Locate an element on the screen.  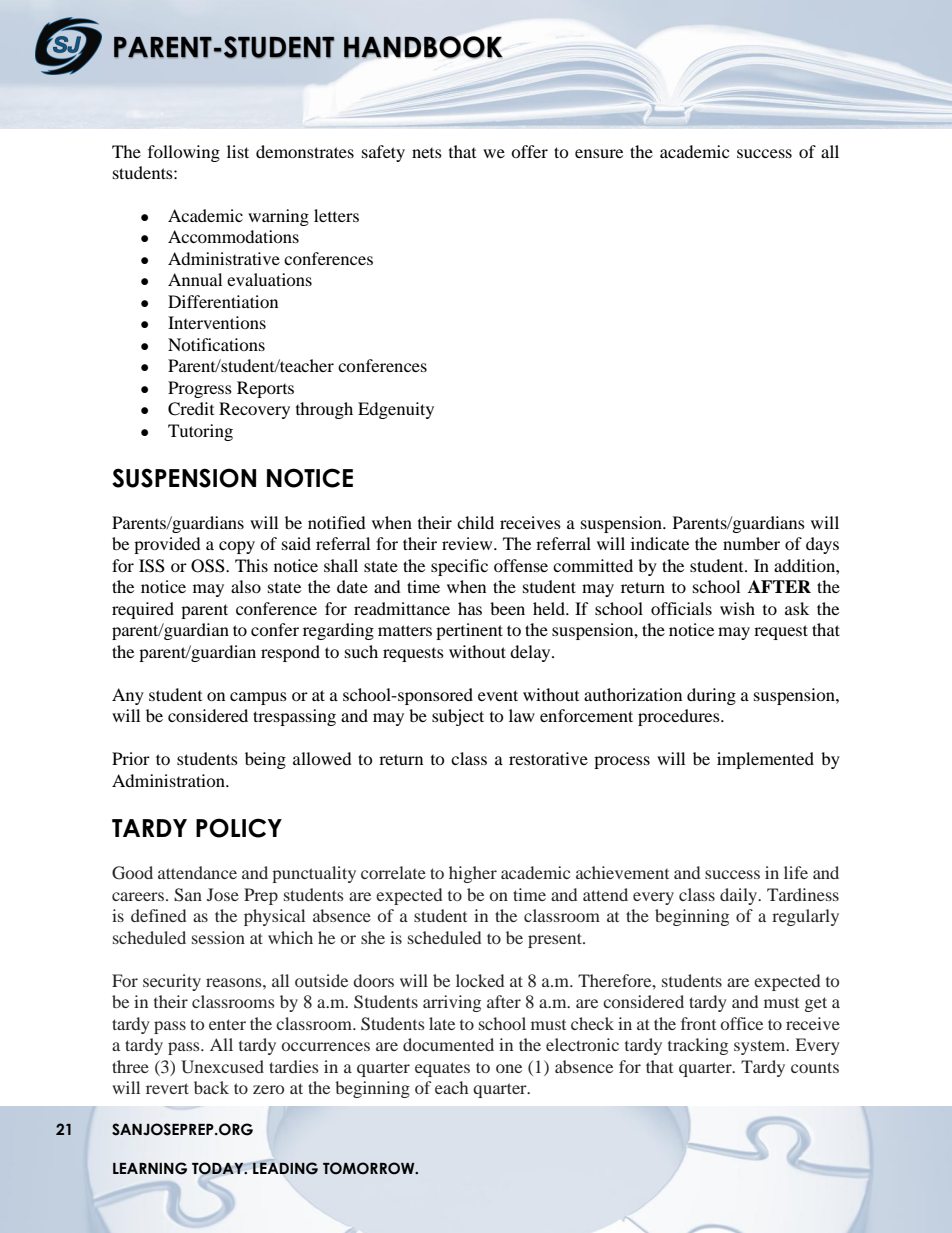
back is located at coordinates (211, 1087).
